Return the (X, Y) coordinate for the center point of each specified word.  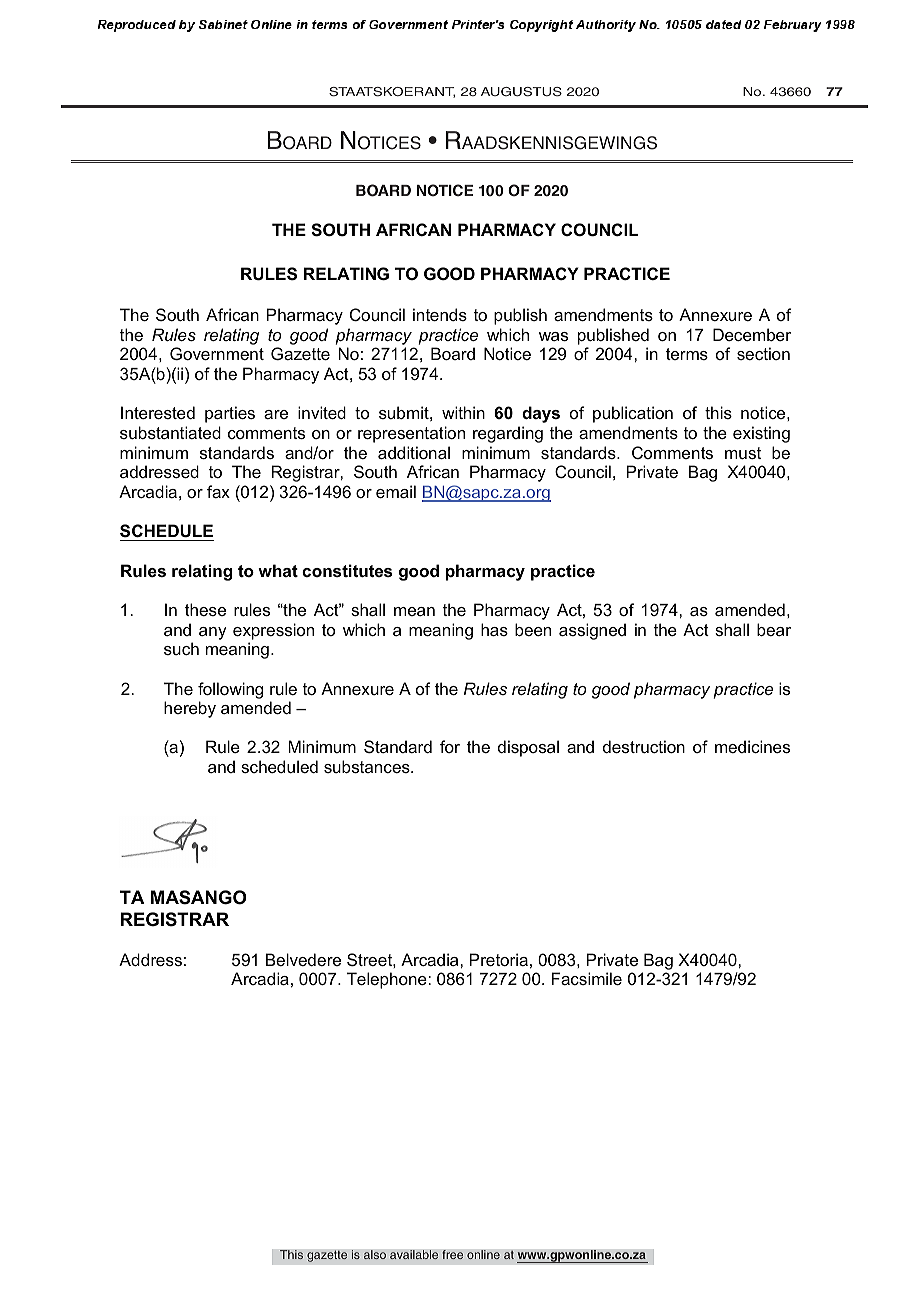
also (375, 1254)
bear (774, 629)
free (452, 1254)
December (752, 334)
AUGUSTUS (521, 92)
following (230, 690)
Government (217, 353)
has (494, 629)
